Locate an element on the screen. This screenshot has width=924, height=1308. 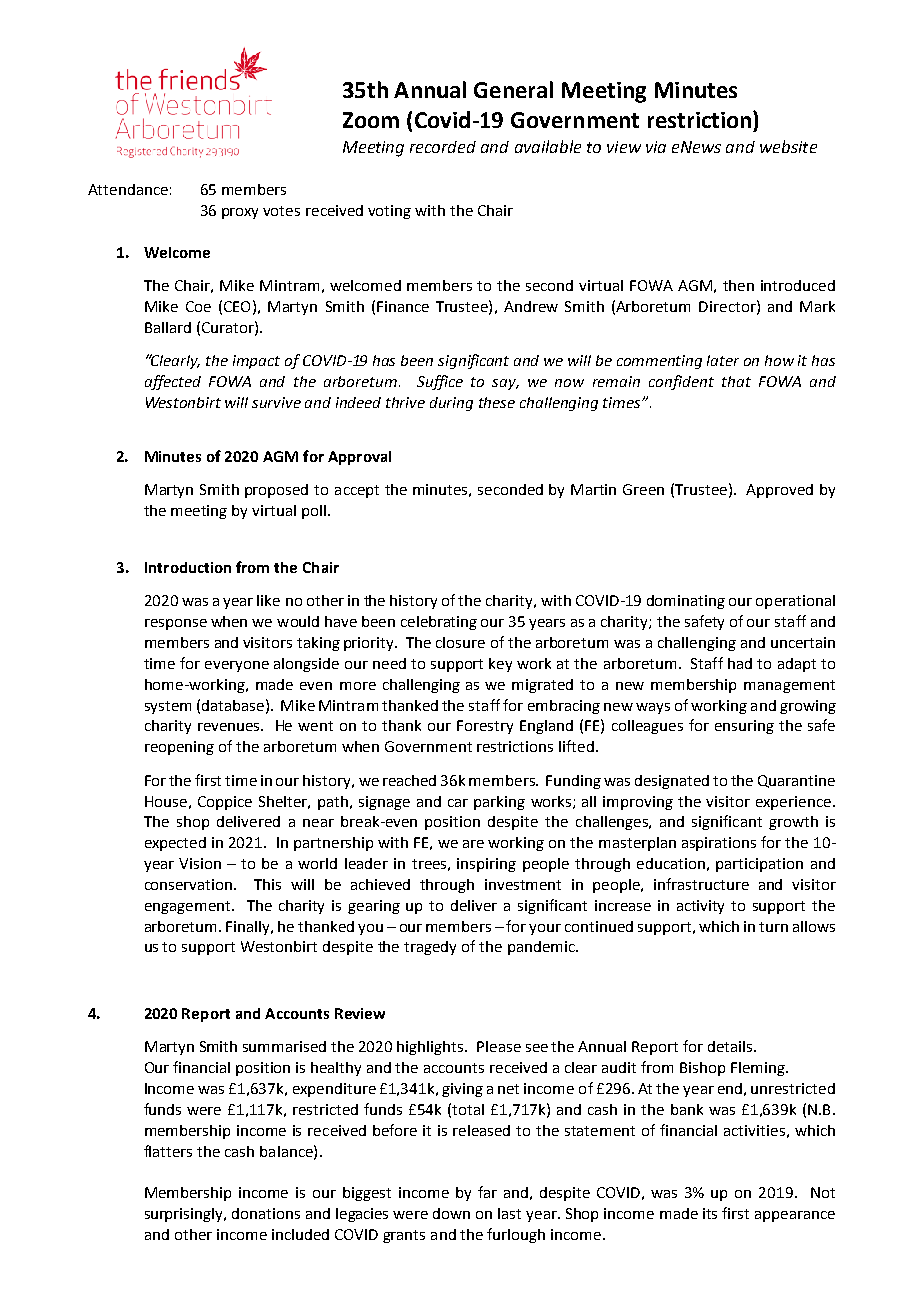
recorded is located at coordinates (443, 147).
